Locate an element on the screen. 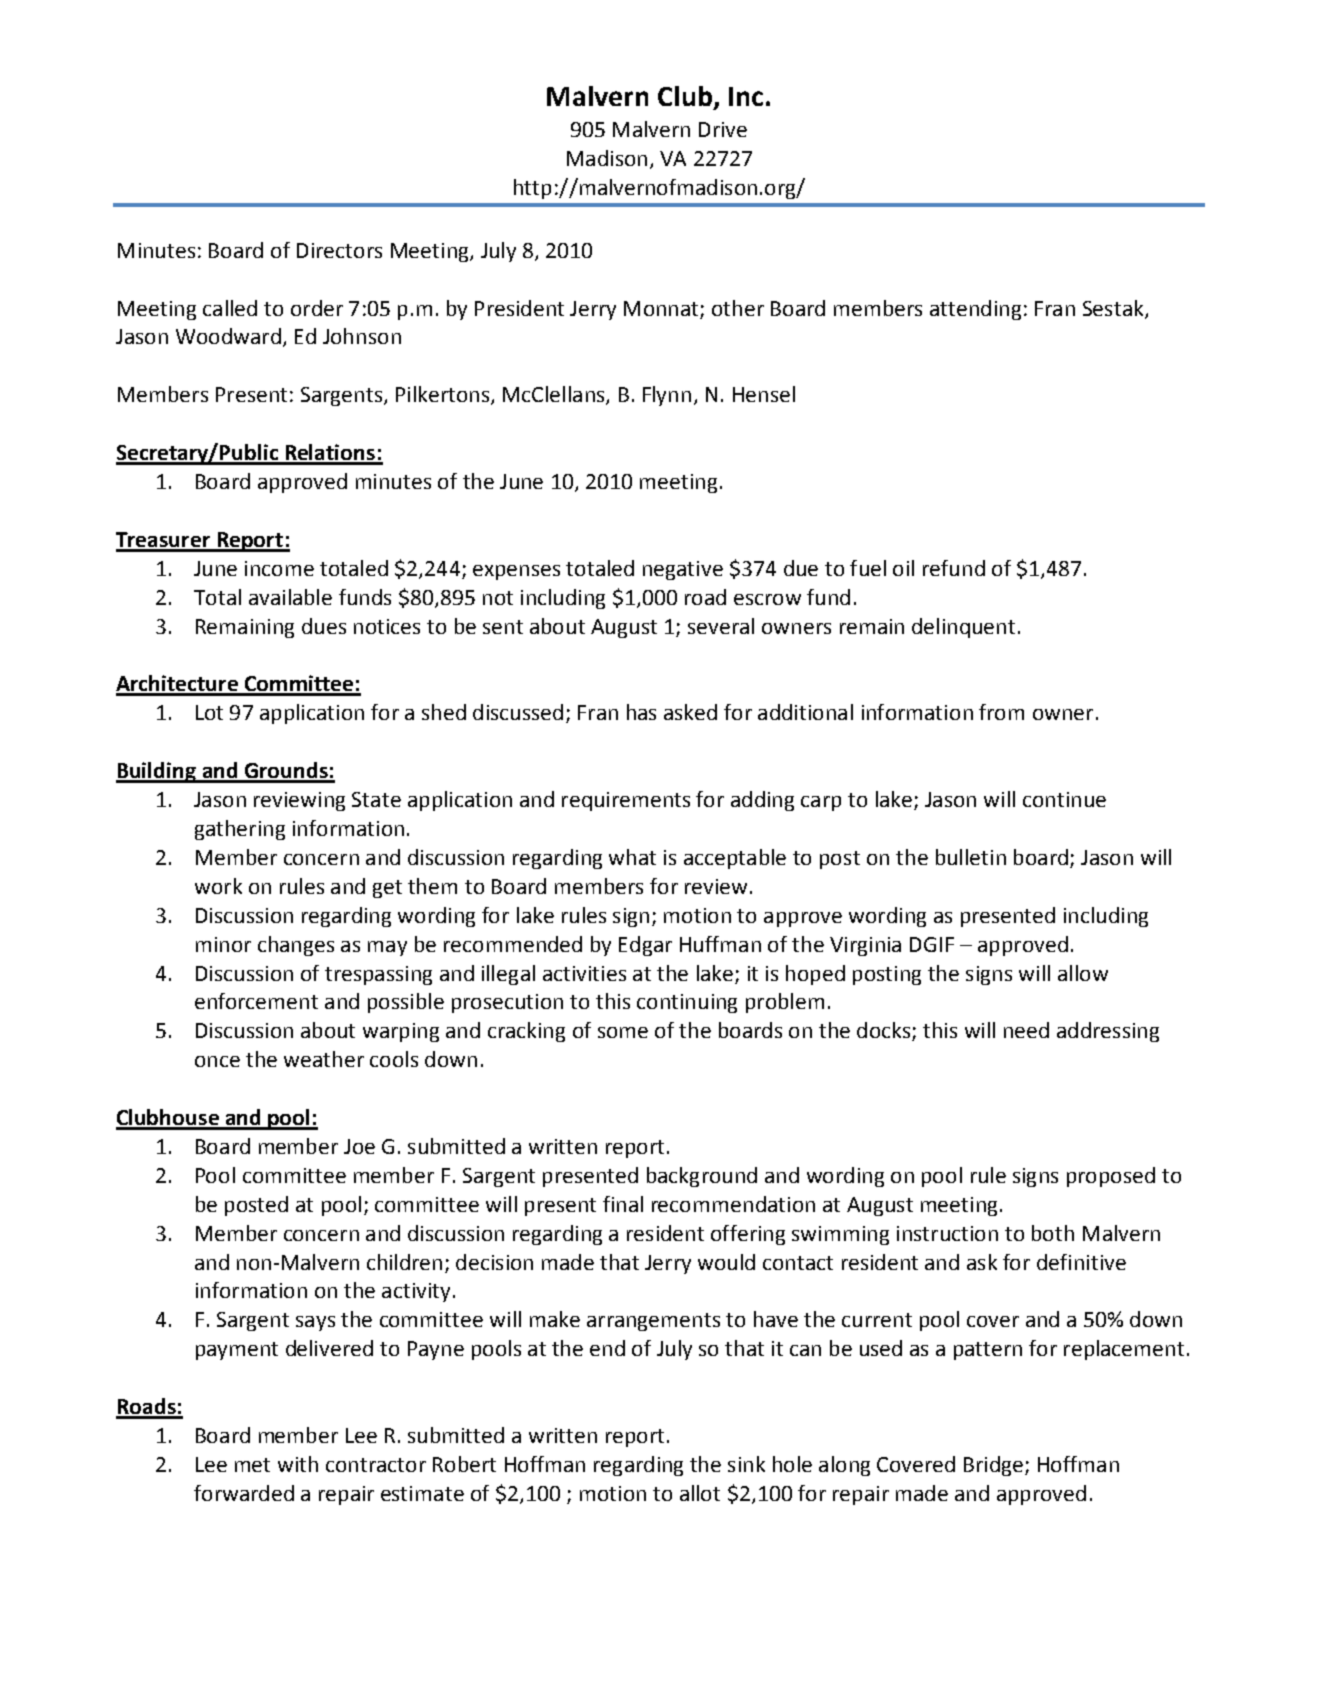  attending is located at coordinates (975, 310).
